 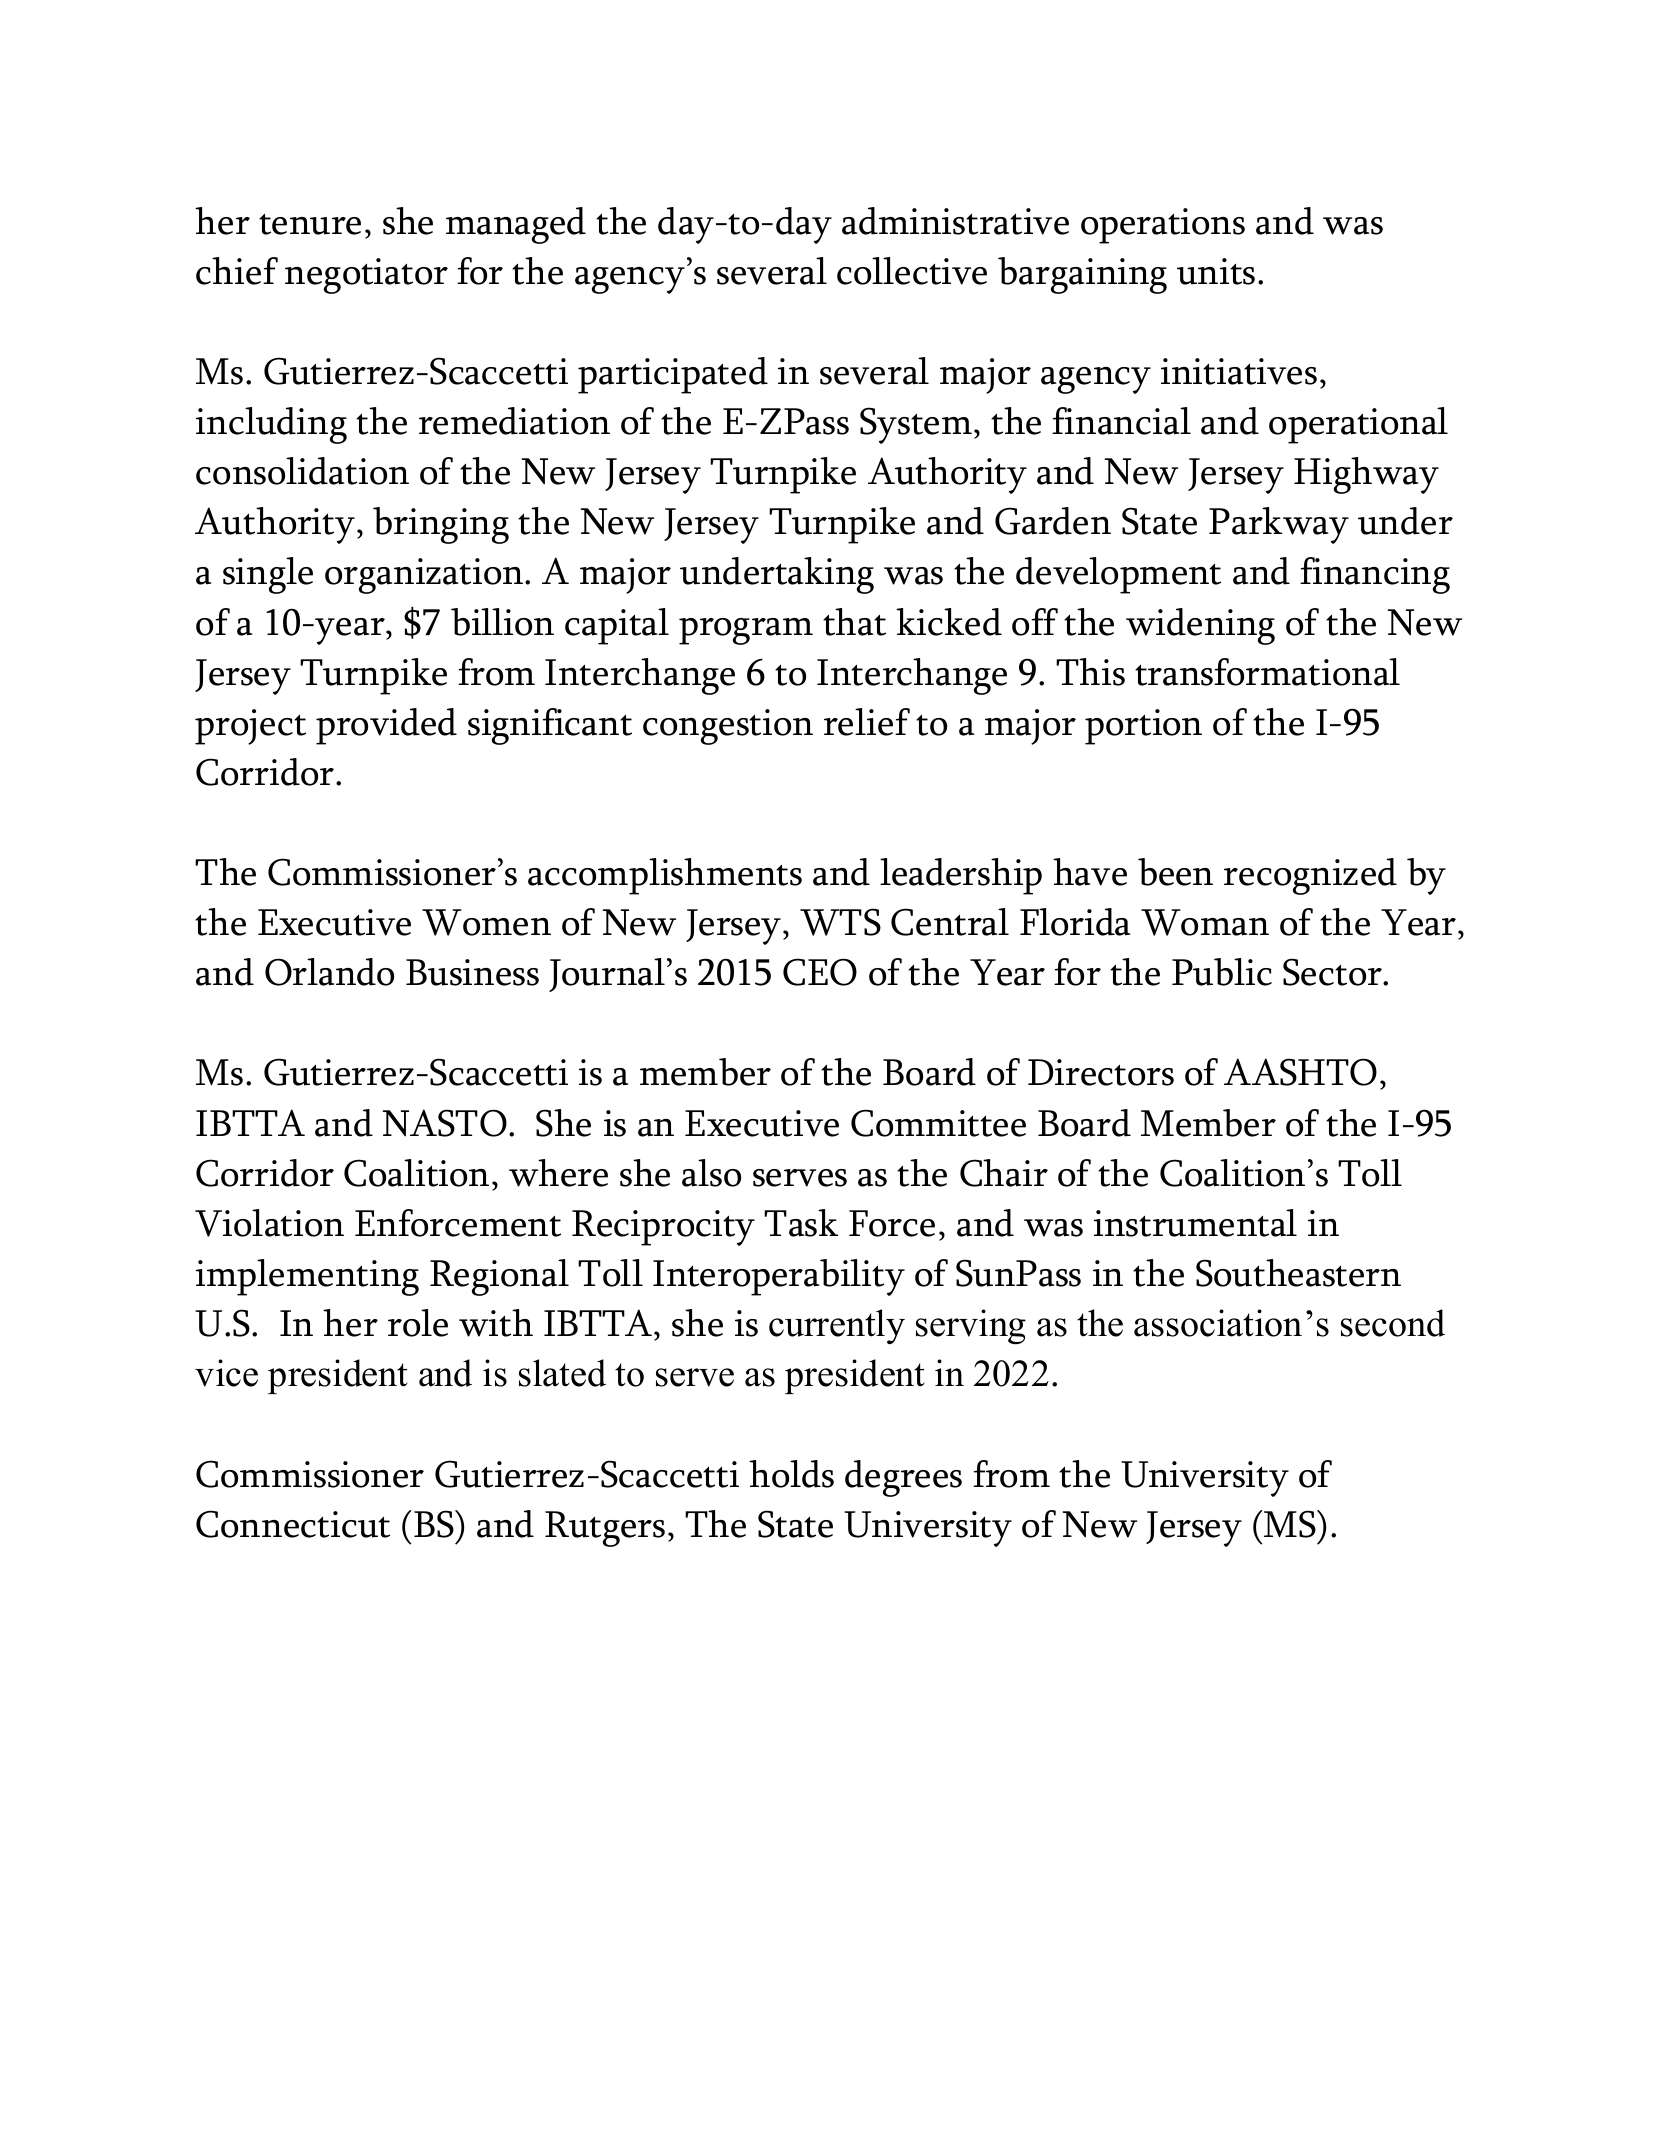 I want to click on recognized, so click(x=1310, y=876).
